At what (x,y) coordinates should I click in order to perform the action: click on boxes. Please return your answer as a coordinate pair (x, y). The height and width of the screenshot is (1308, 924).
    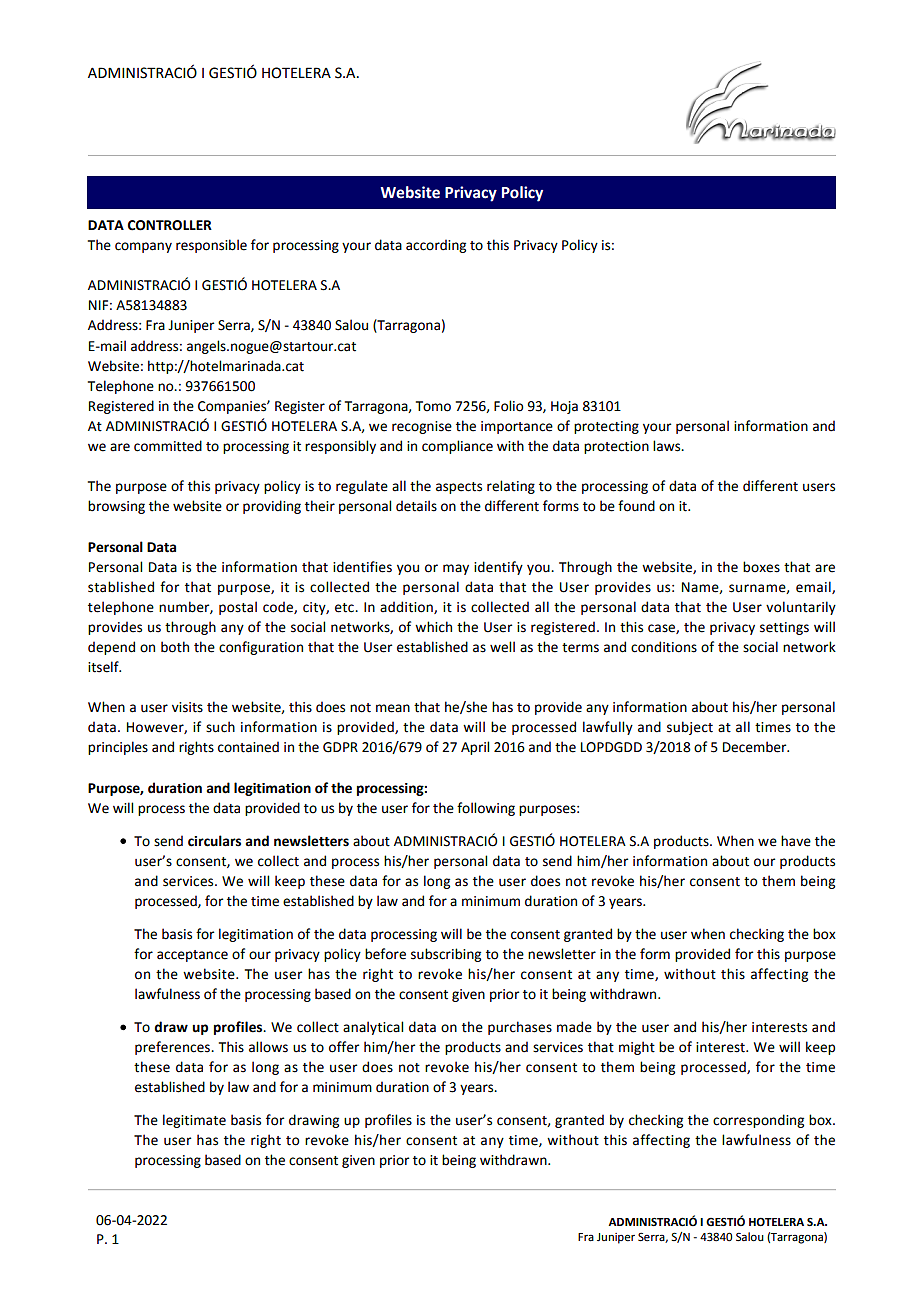
    Looking at the image, I should click on (761, 567).
